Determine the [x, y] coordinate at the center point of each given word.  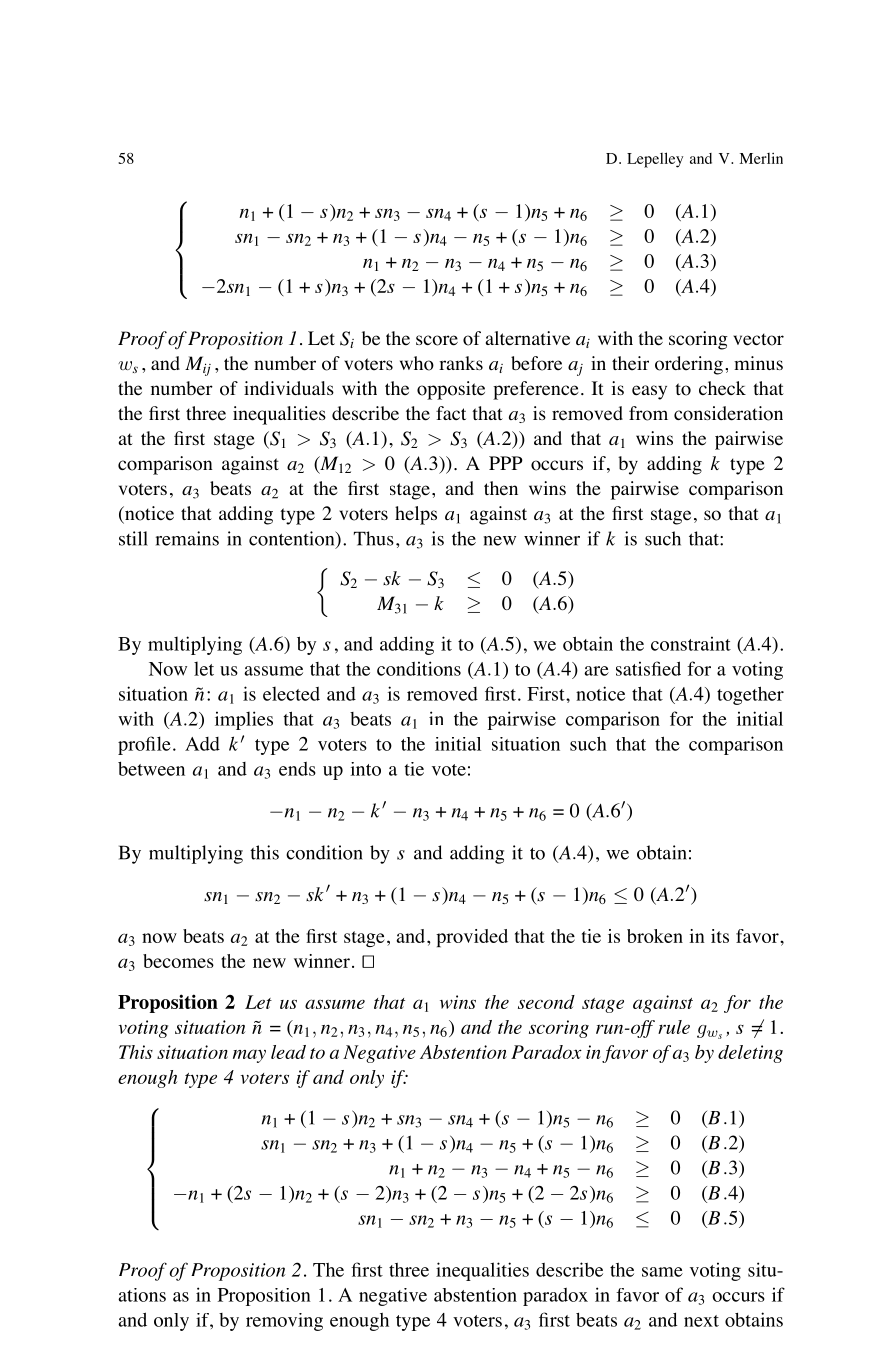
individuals [289, 388]
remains [187, 538]
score [437, 340]
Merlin [761, 158]
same [662, 1272]
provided [472, 938]
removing [284, 1322]
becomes [178, 961]
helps [416, 515]
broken [655, 936]
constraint [691, 643]
